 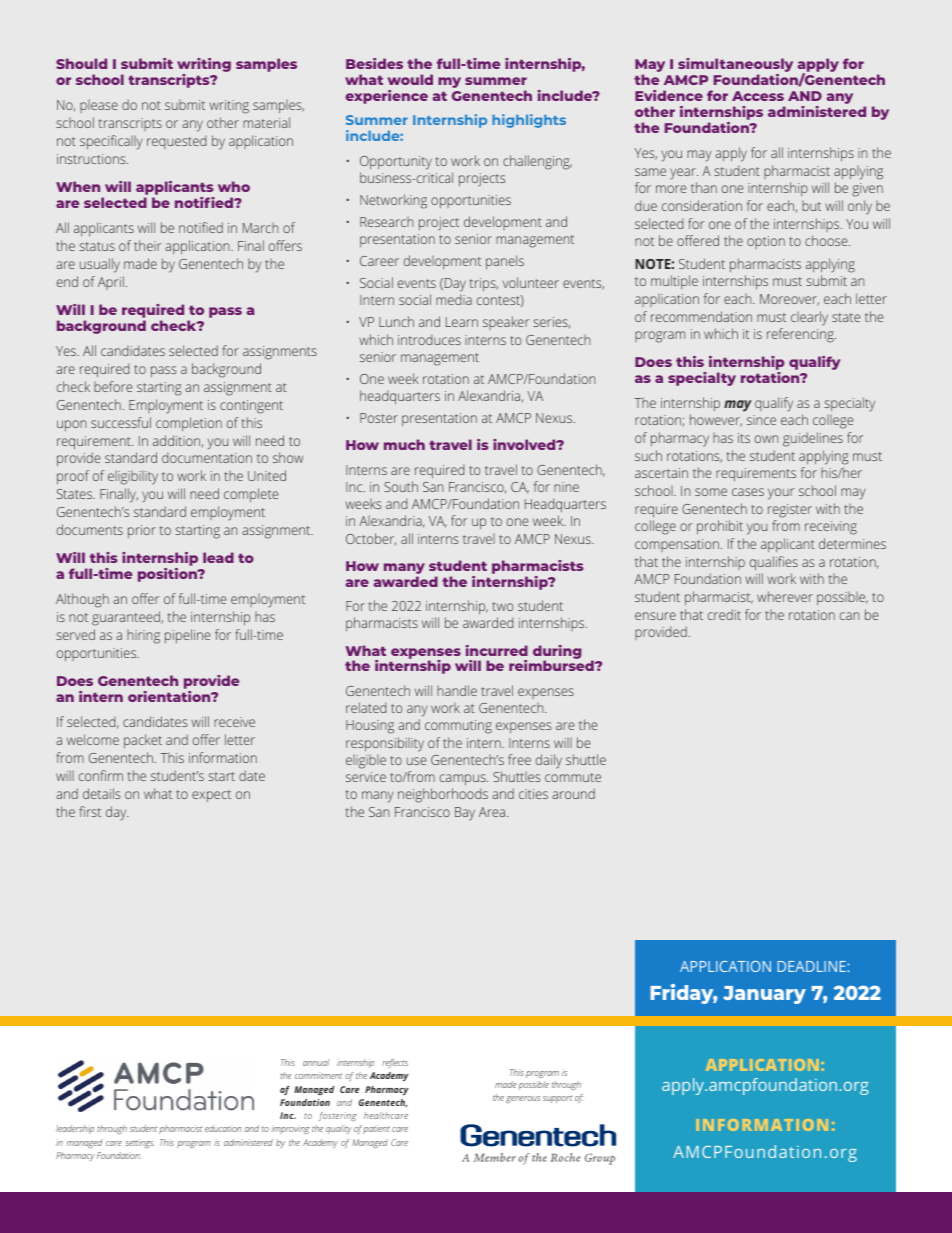 What do you see at coordinates (523, 1099) in the document?
I see `generous` at bounding box center [523, 1099].
